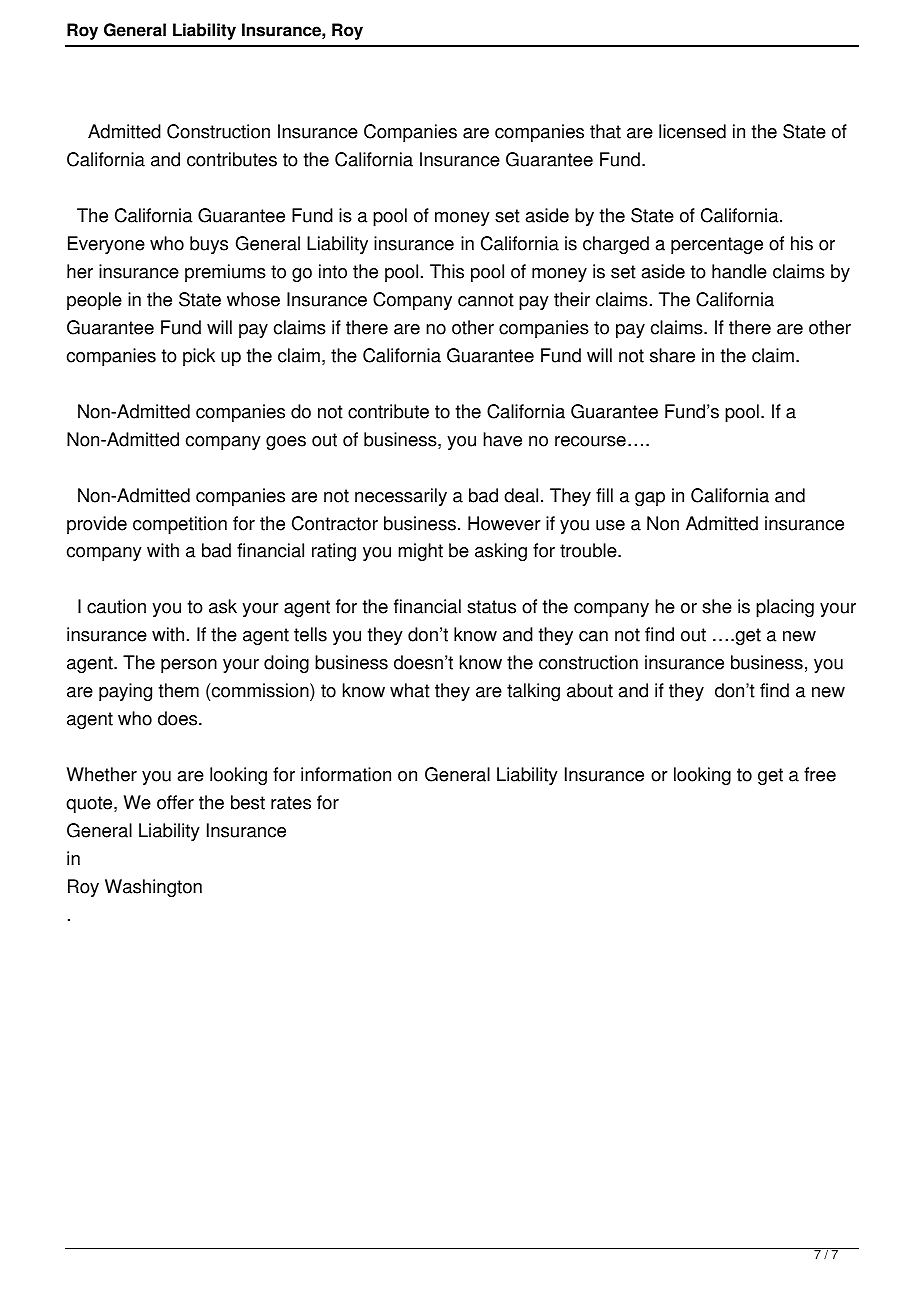  Describe the element at coordinates (189, 666) in the screenshot. I see `person` at that location.
